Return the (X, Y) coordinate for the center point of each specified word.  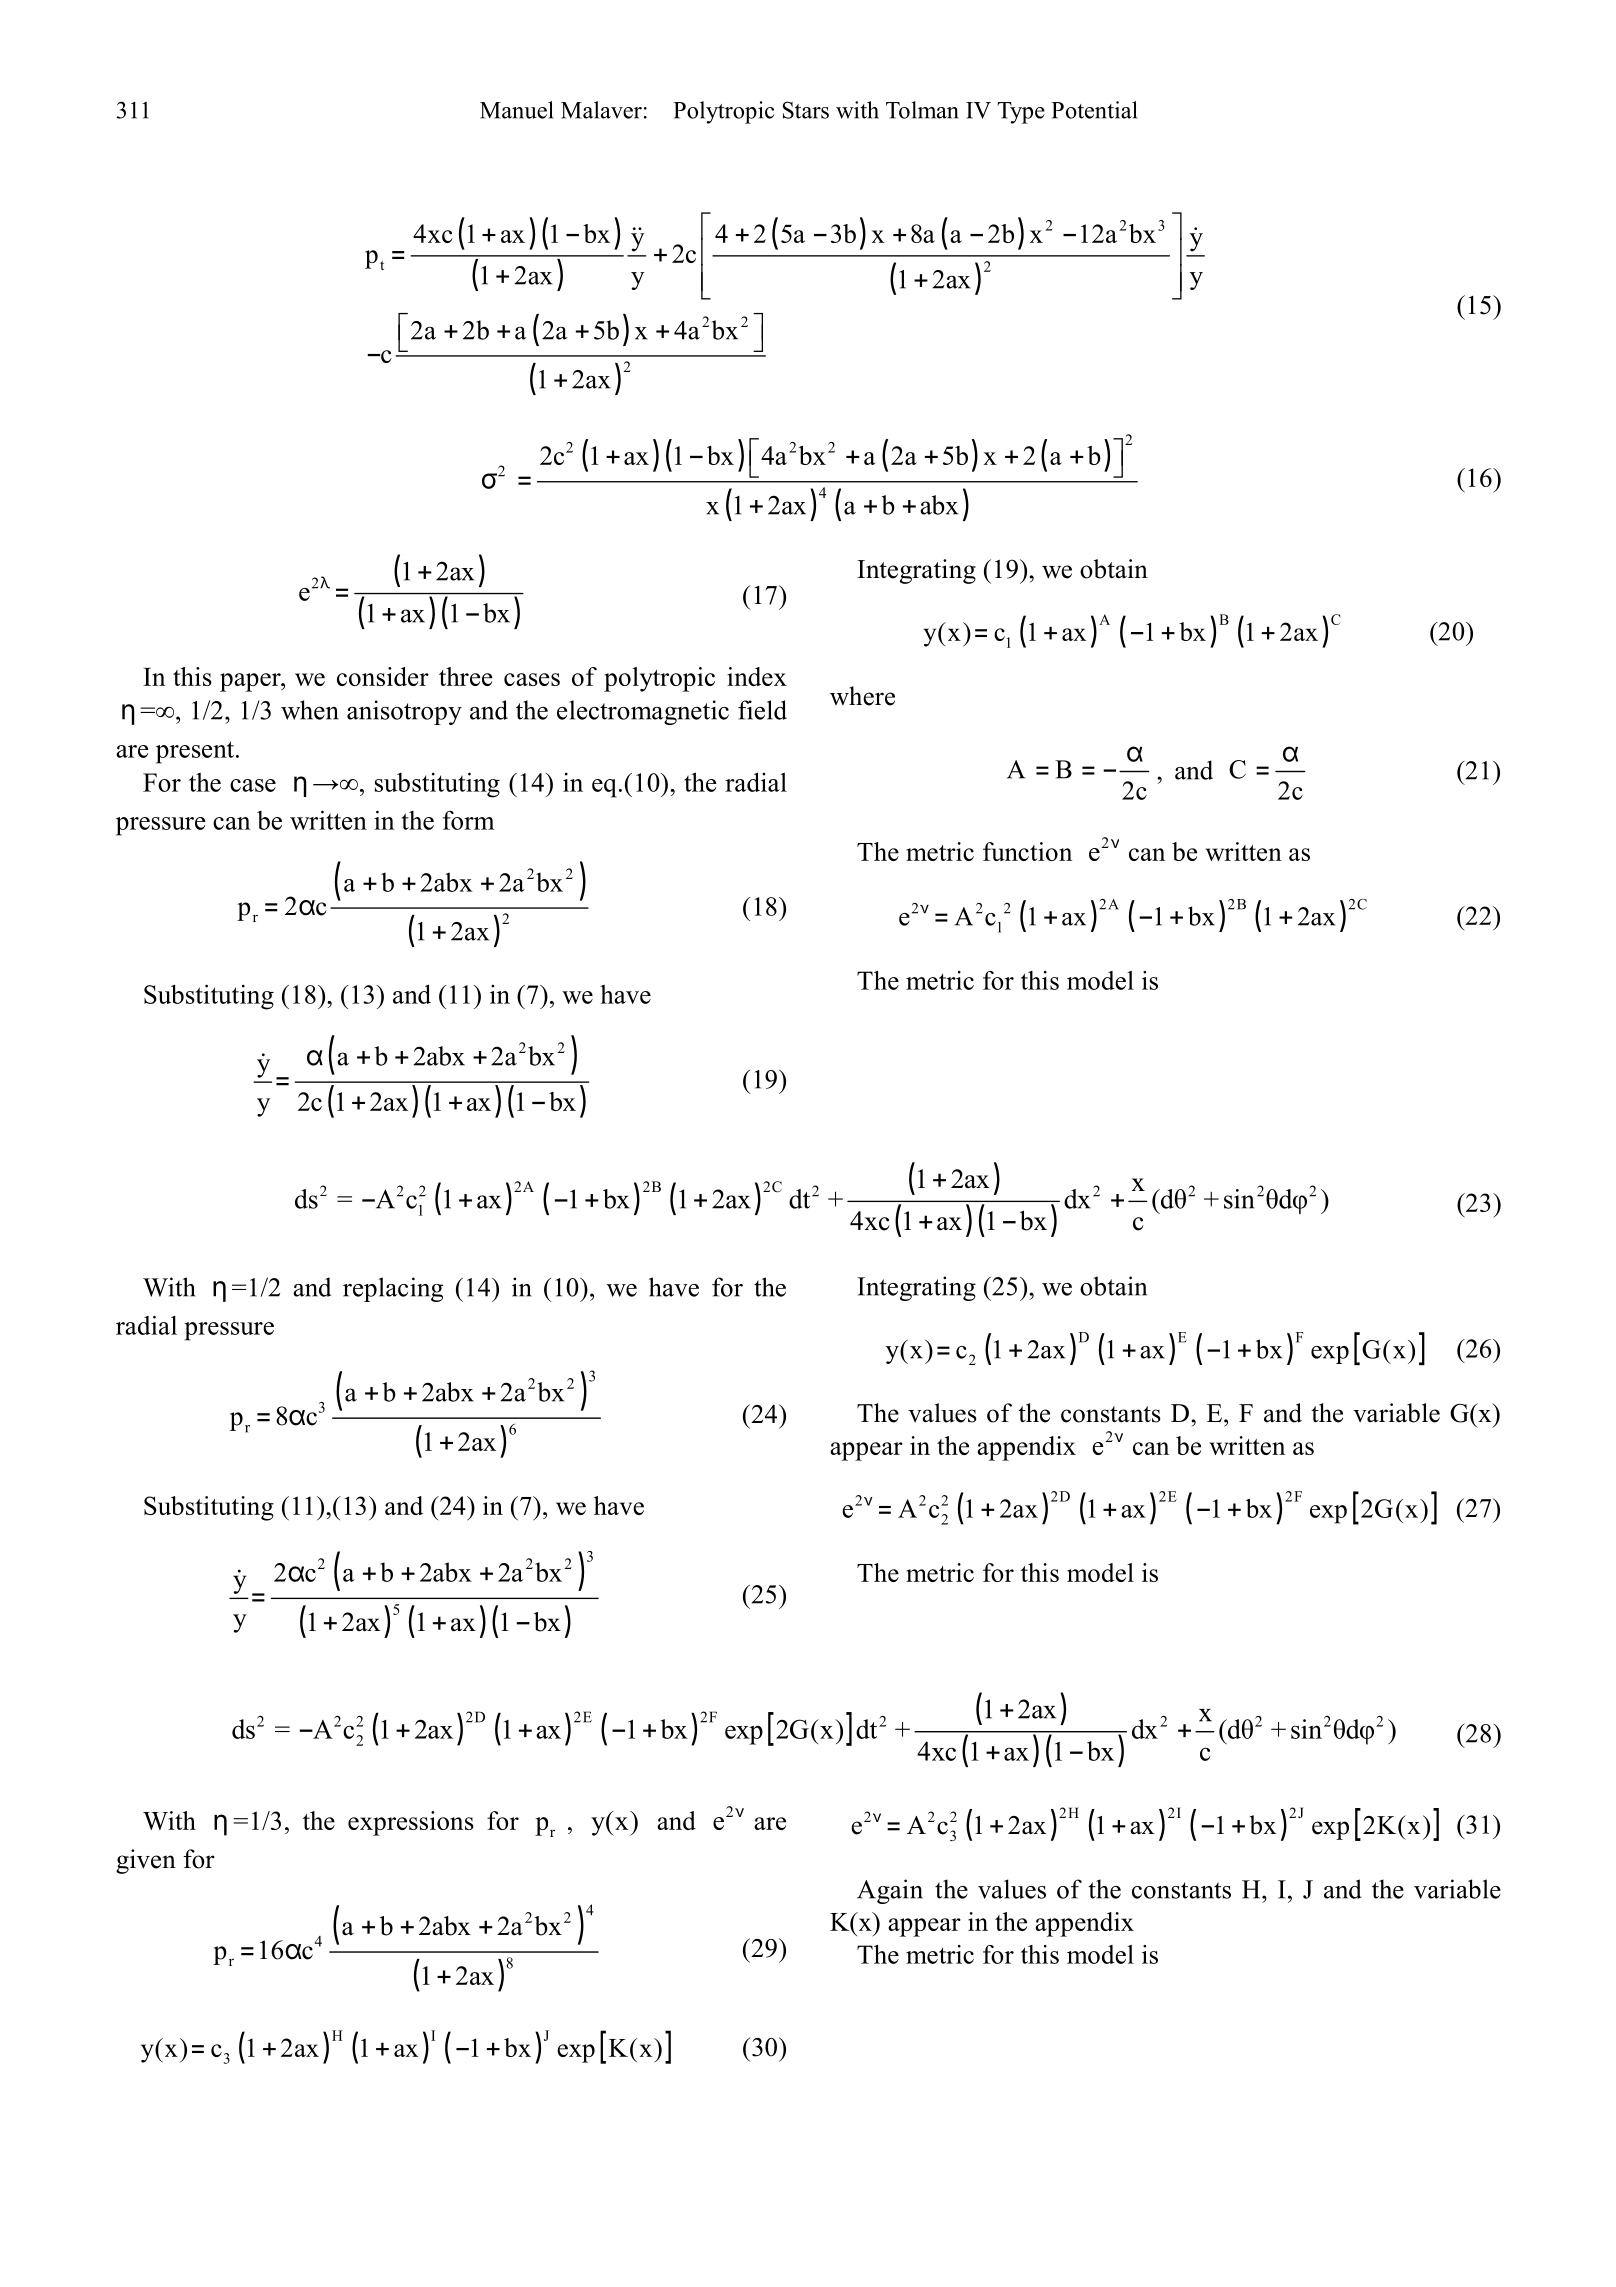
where (862, 696)
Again (890, 1891)
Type (1021, 113)
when (310, 710)
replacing (393, 1289)
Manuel (517, 110)
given (146, 1861)
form (469, 820)
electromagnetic (643, 712)
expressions (411, 1823)
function (1027, 851)
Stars (806, 110)
